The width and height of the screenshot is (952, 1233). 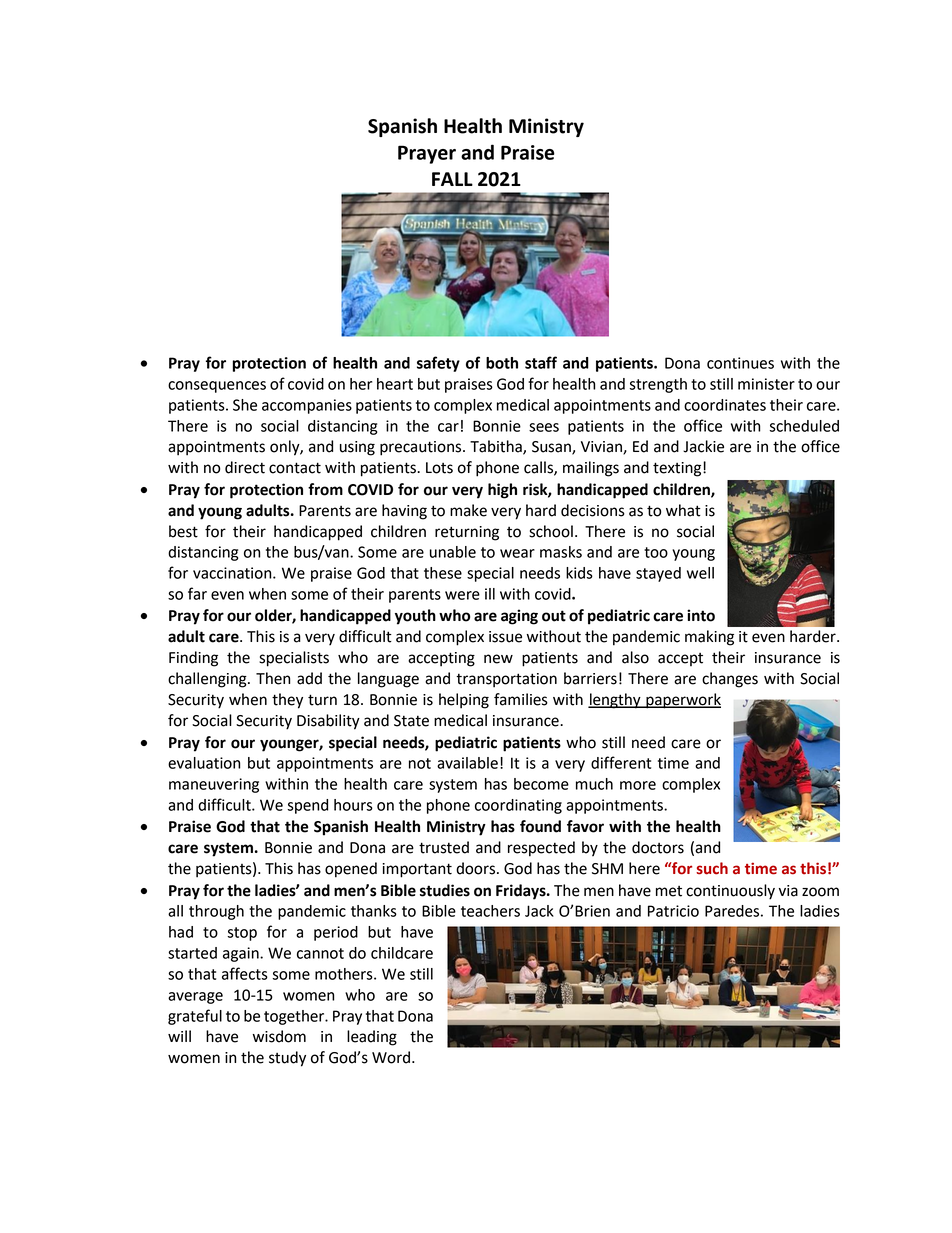 What do you see at coordinates (740, 363) in the screenshot?
I see `continues` at bounding box center [740, 363].
